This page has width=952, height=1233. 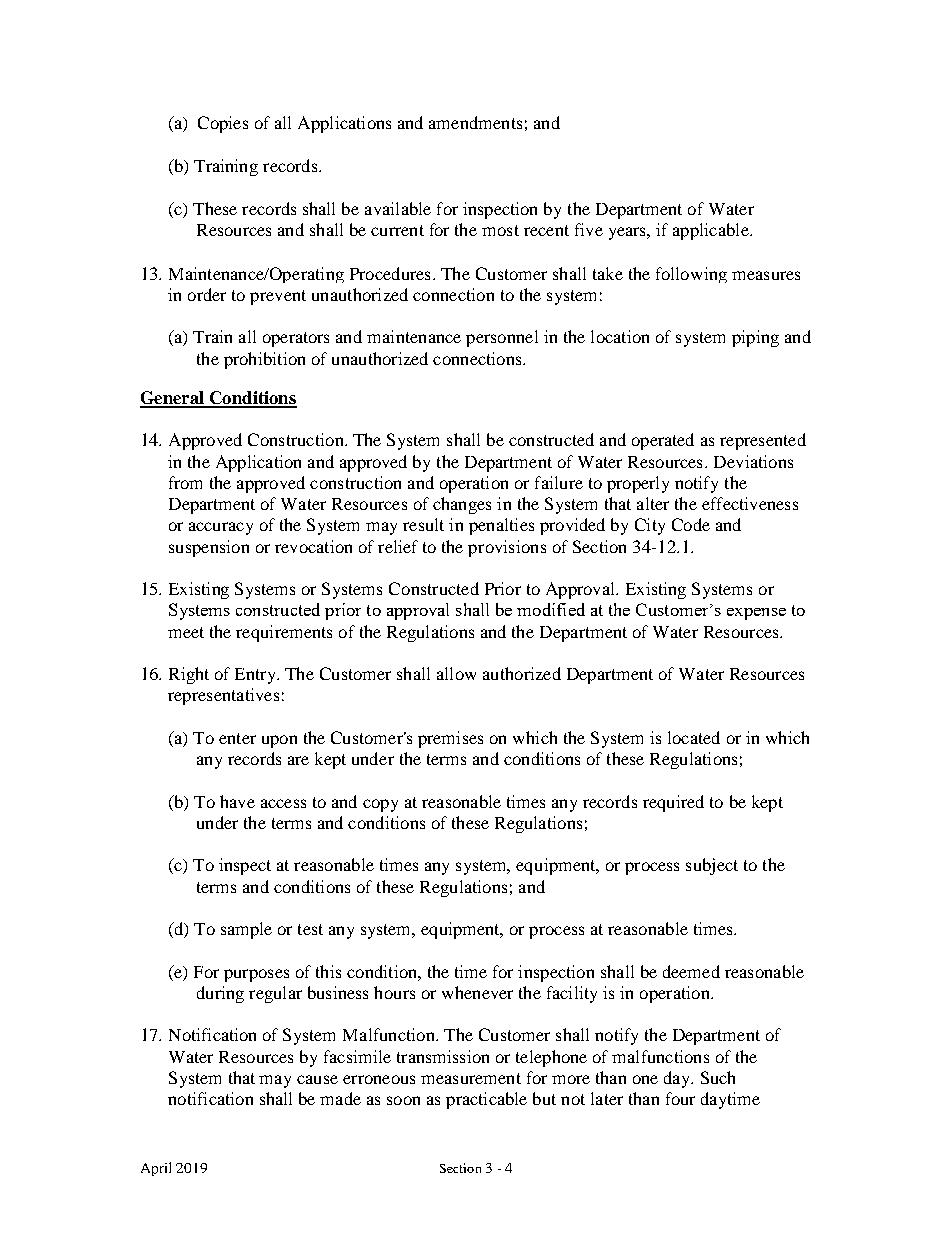 I want to click on Copies, so click(x=223, y=124).
